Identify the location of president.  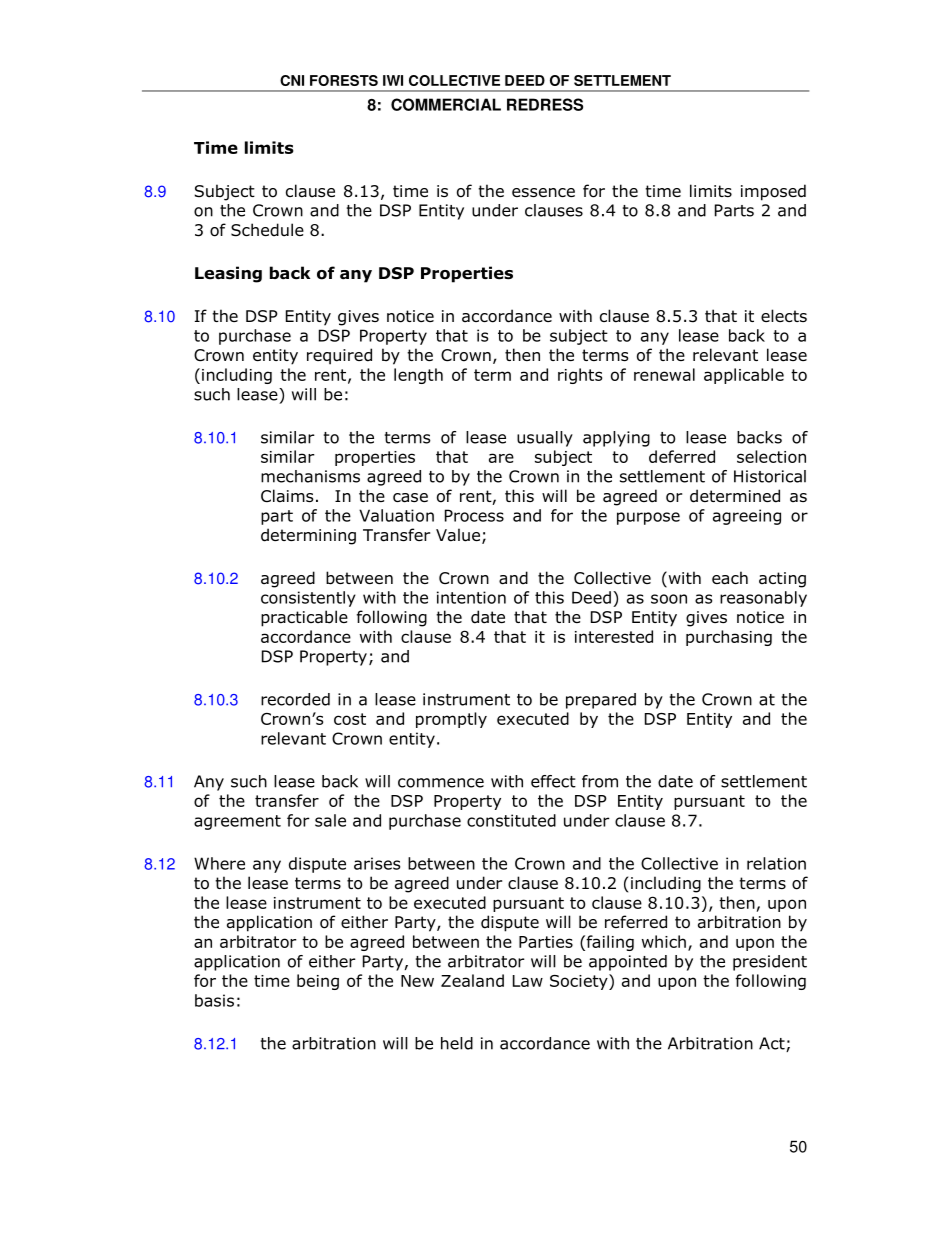
(770, 963).
